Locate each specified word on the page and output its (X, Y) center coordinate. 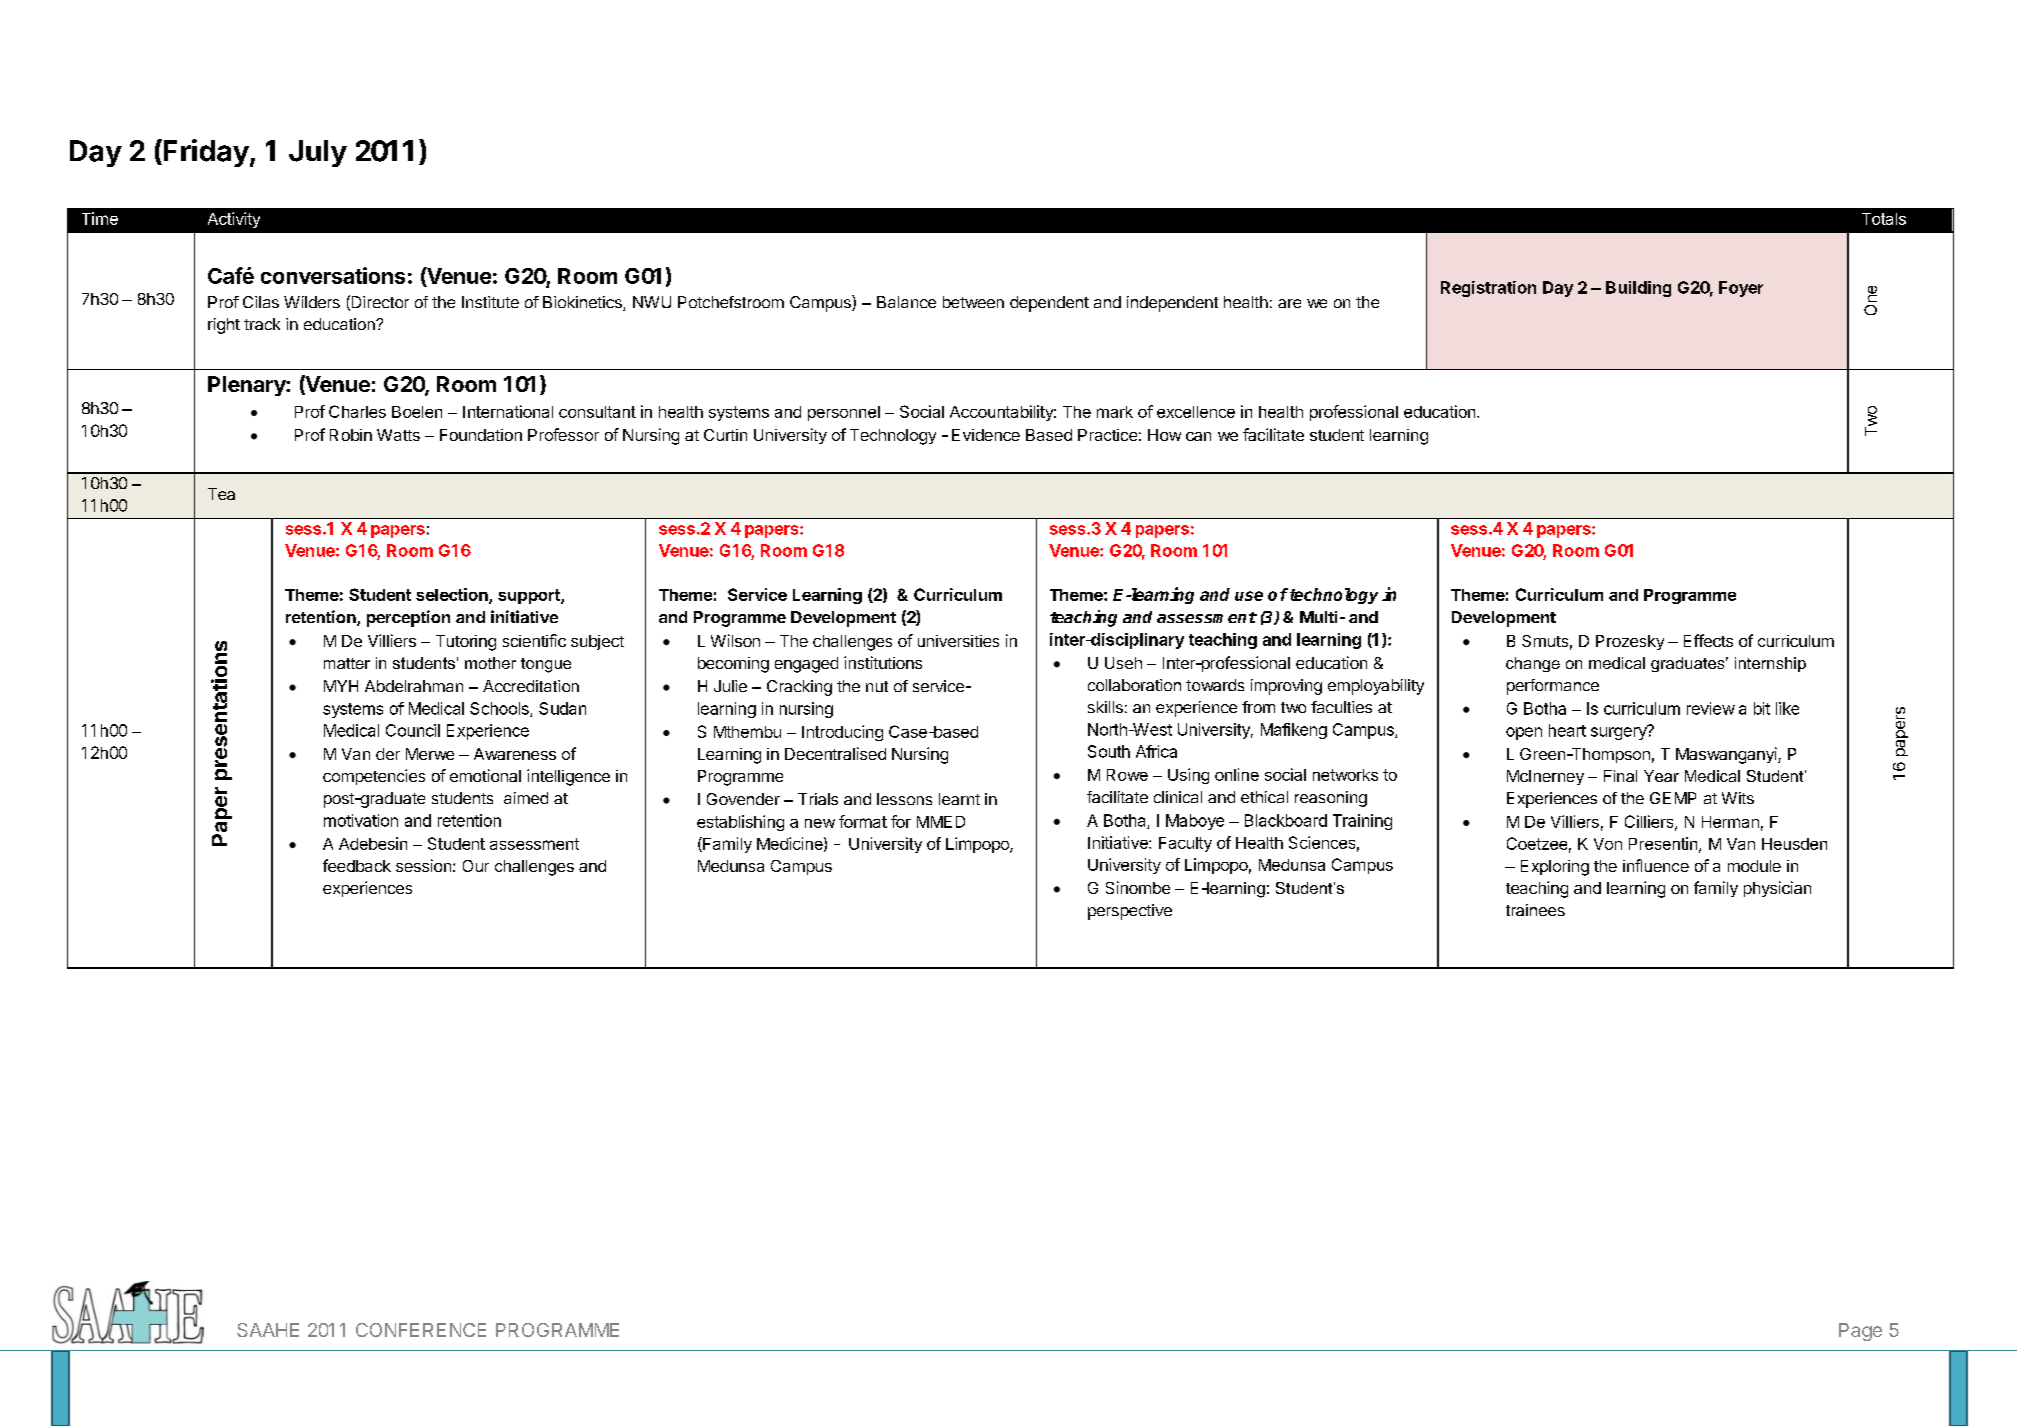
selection (453, 596)
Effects (1708, 640)
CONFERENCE (421, 1330)
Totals (1884, 219)
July (318, 153)
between (973, 302)
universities (958, 641)
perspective (1130, 912)
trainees (1535, 910)
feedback (357, 865)
